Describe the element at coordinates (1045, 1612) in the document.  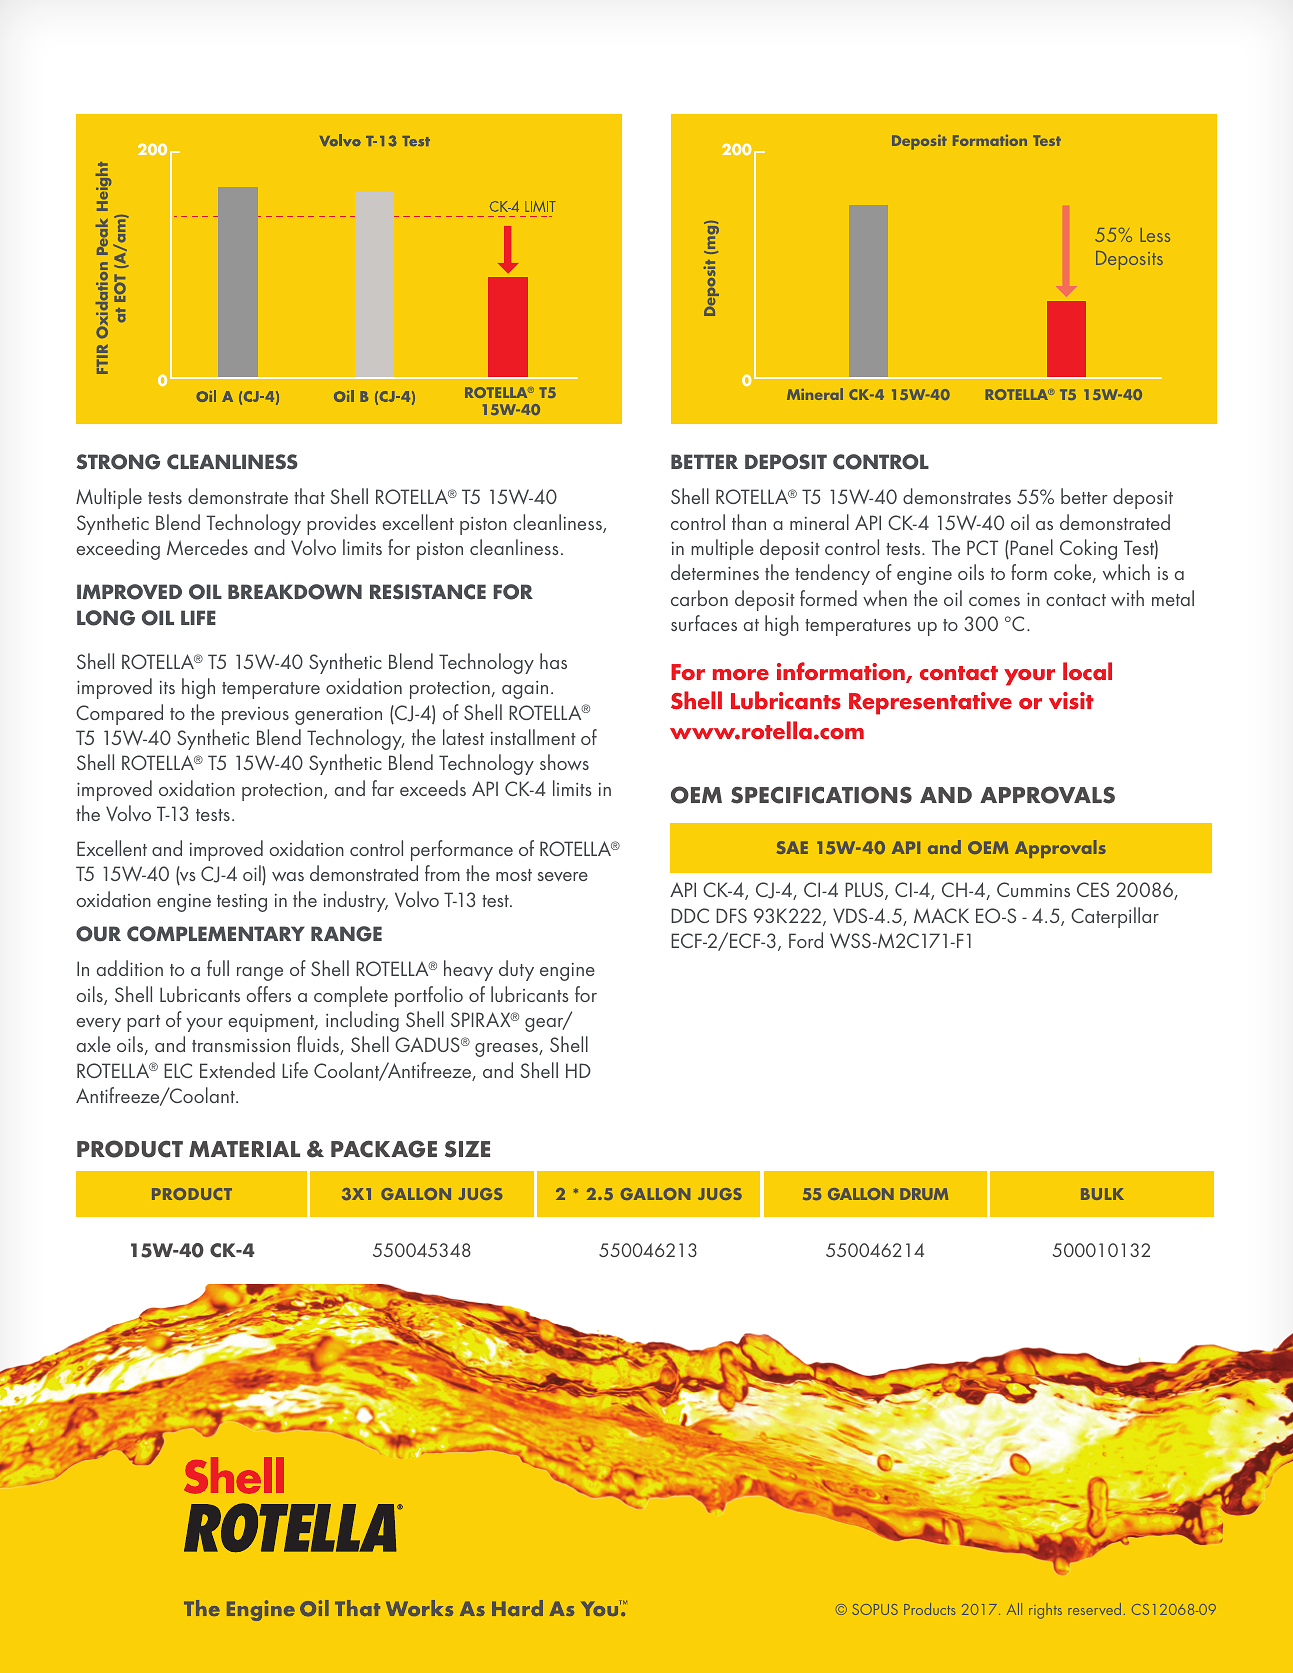
I see `rights` at that location.
